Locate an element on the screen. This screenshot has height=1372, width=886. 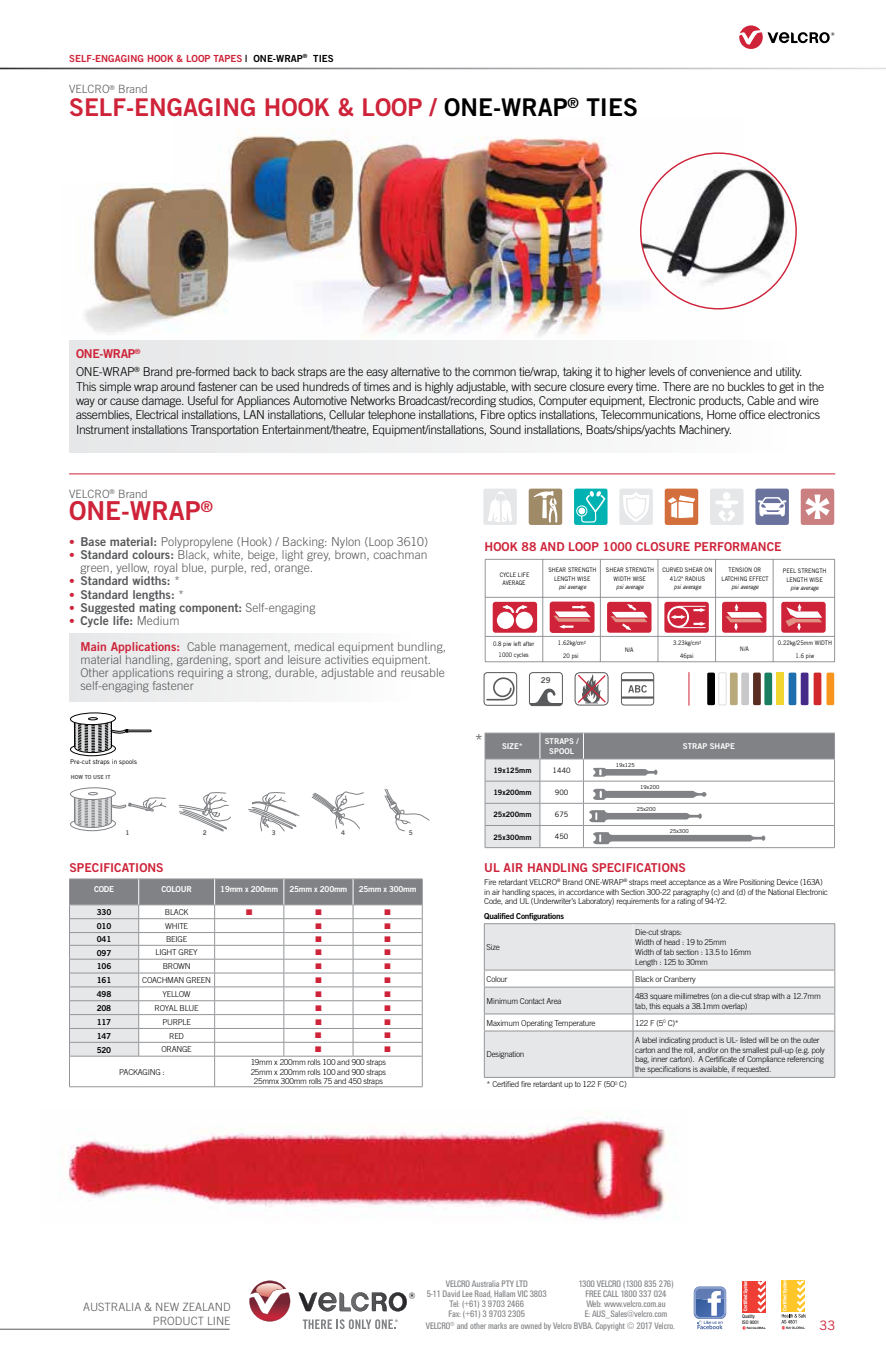
convenience is located at coordinates (720, 371).
